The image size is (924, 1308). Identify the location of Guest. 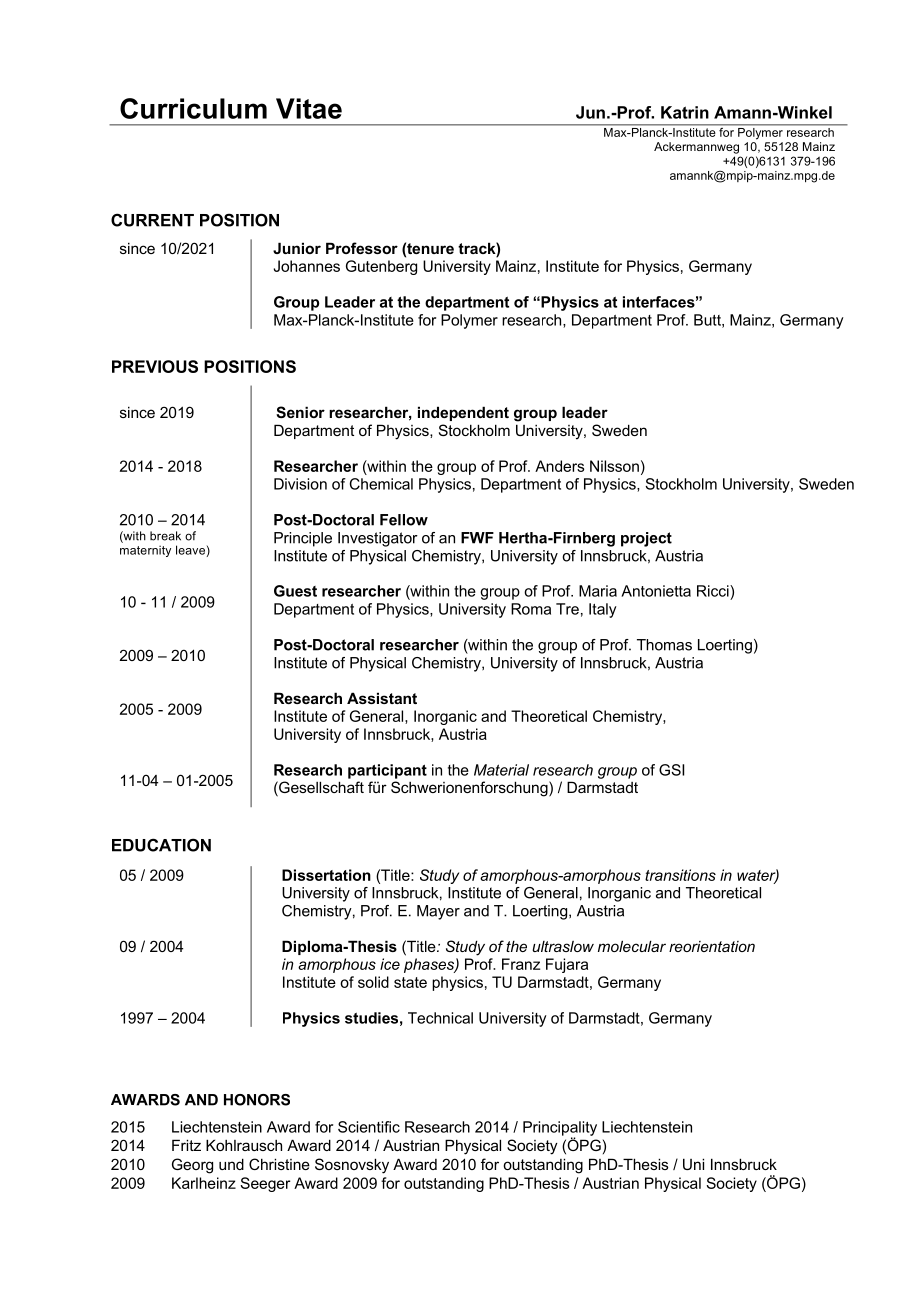
(295, 591).
